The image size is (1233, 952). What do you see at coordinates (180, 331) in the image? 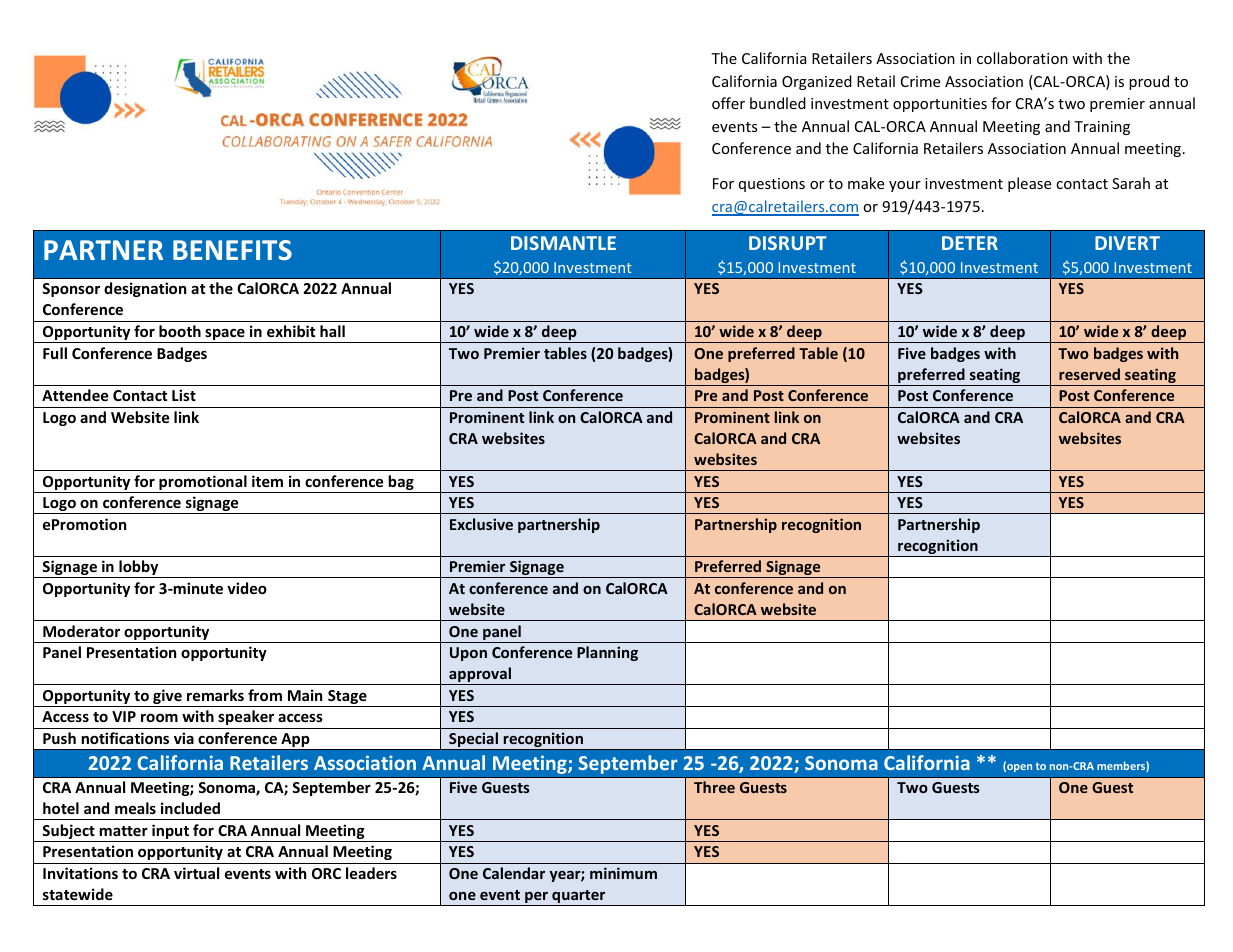
I see `booth` at bounding box center [180, 331].
